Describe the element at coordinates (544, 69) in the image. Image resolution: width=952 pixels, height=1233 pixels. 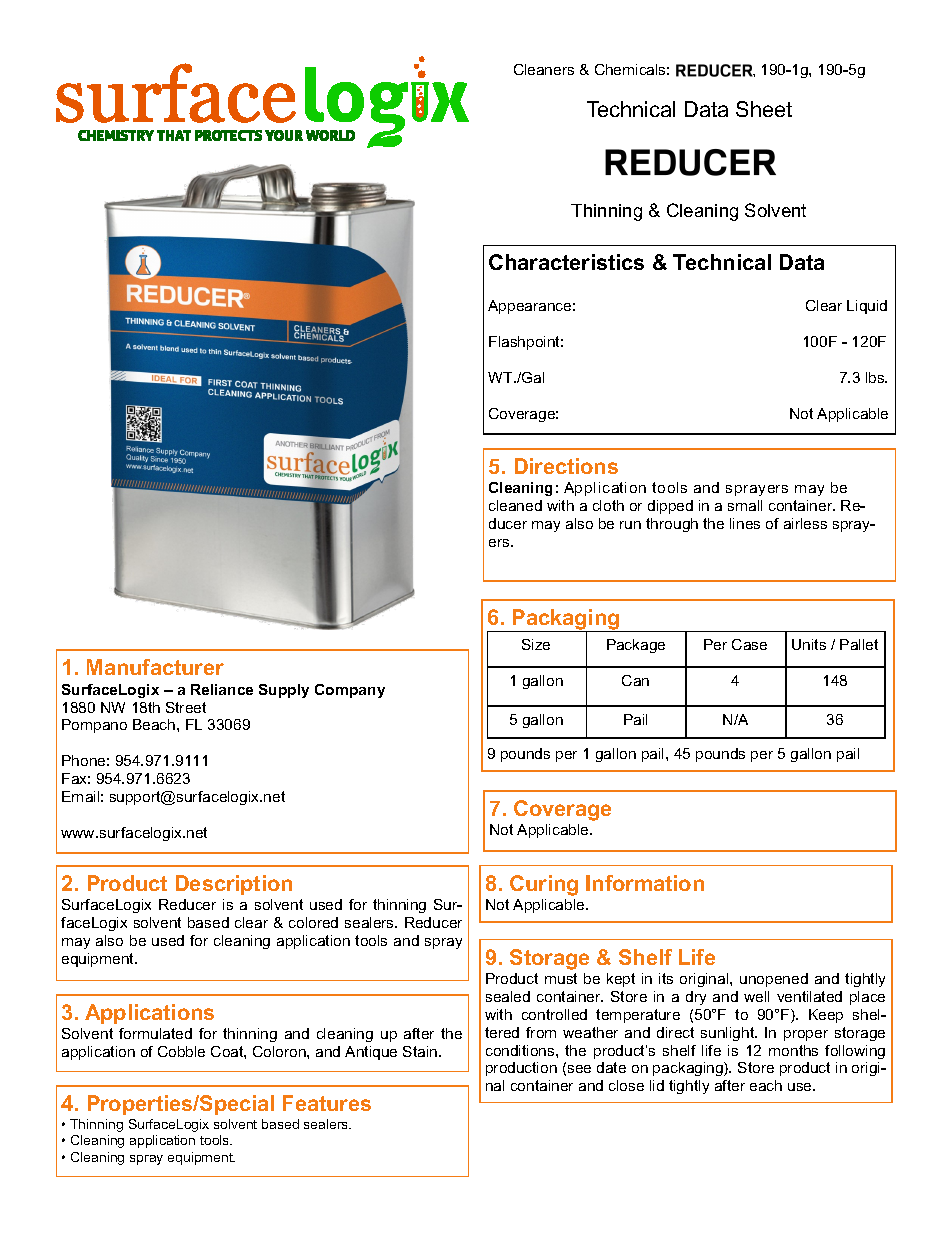
I see `Cleaners` at that location.
